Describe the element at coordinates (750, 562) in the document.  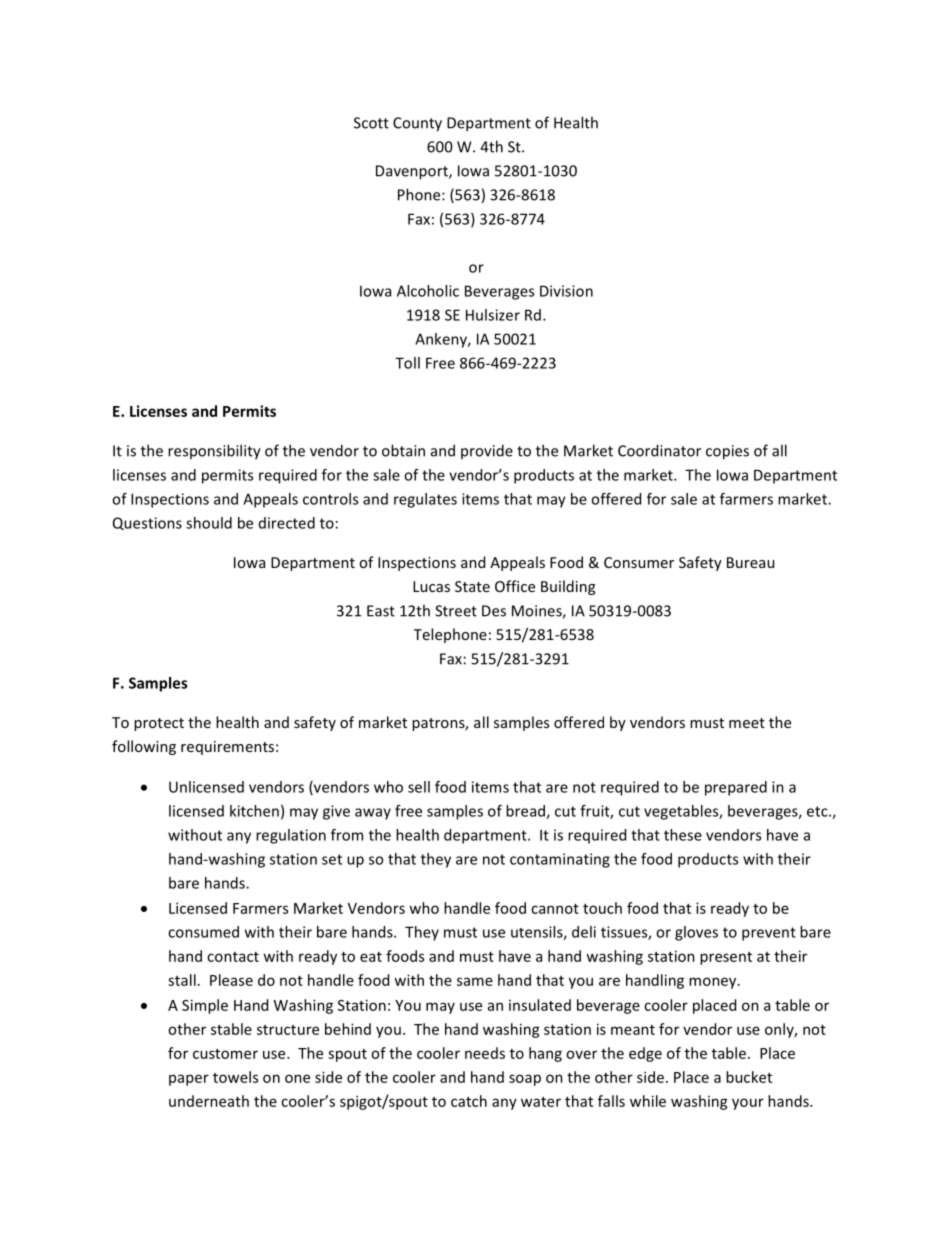
I see `Bureau` at that location.
